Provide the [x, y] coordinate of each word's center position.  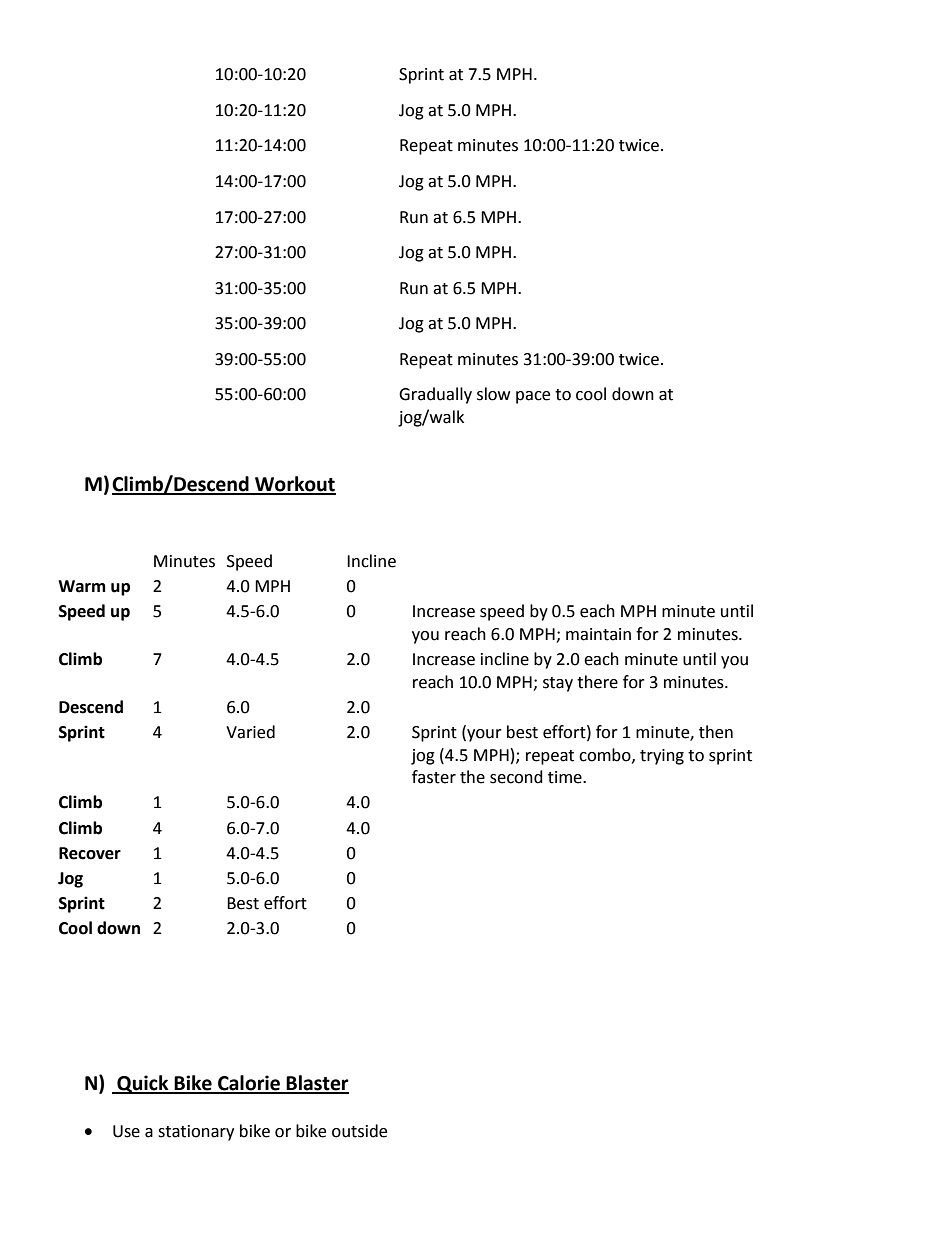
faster [434, 777]
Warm [82, 586]
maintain [598, 634]
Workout [294, 485]
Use [126, 1131]
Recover [90, 853]
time [566, 777]
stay [558, 684]
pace [533, 397]
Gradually [435, 395]
